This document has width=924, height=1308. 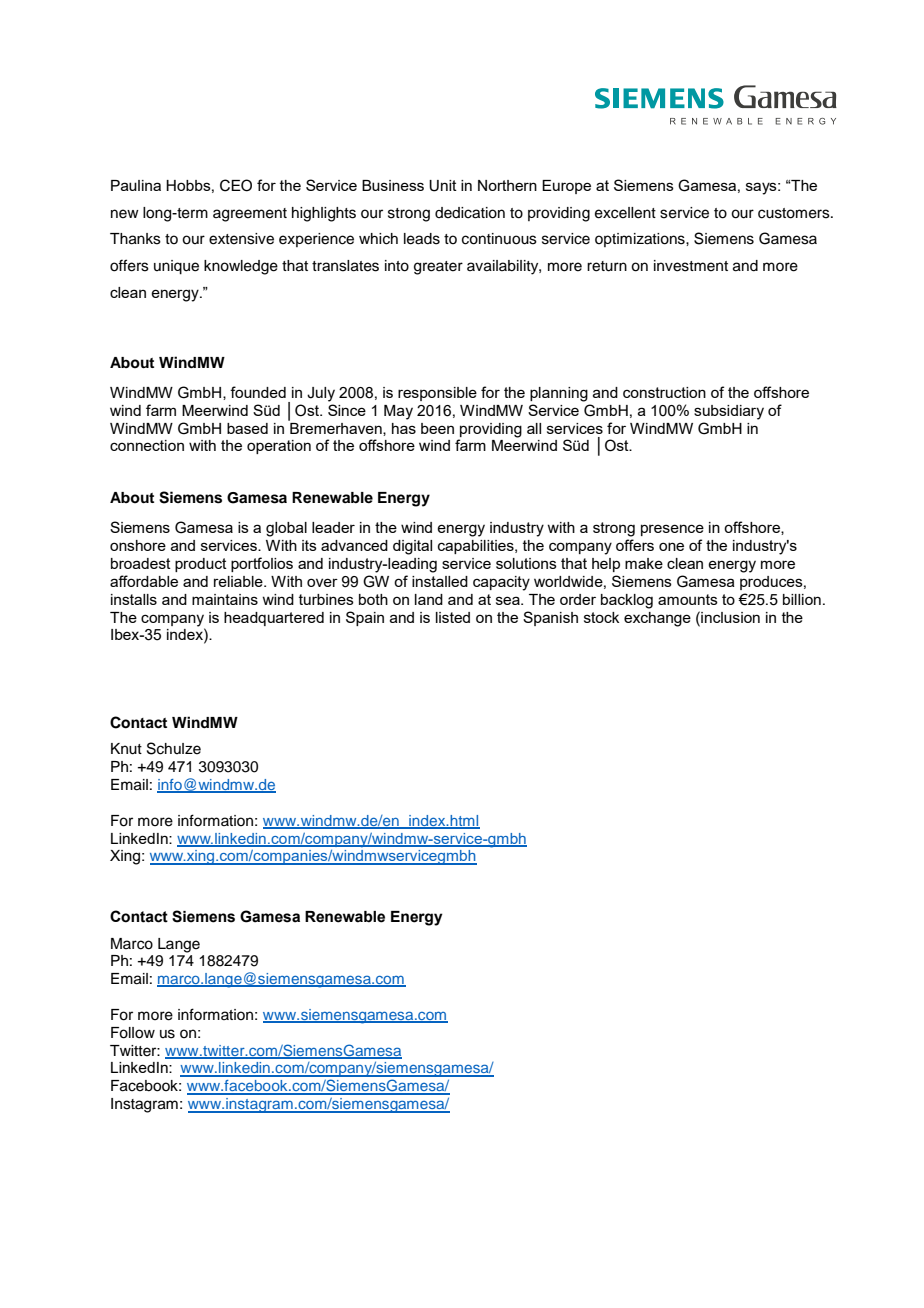 What do you see at coordinates (437, 394) in the document?
I see `responsible` at bounding box center [437, 394].
